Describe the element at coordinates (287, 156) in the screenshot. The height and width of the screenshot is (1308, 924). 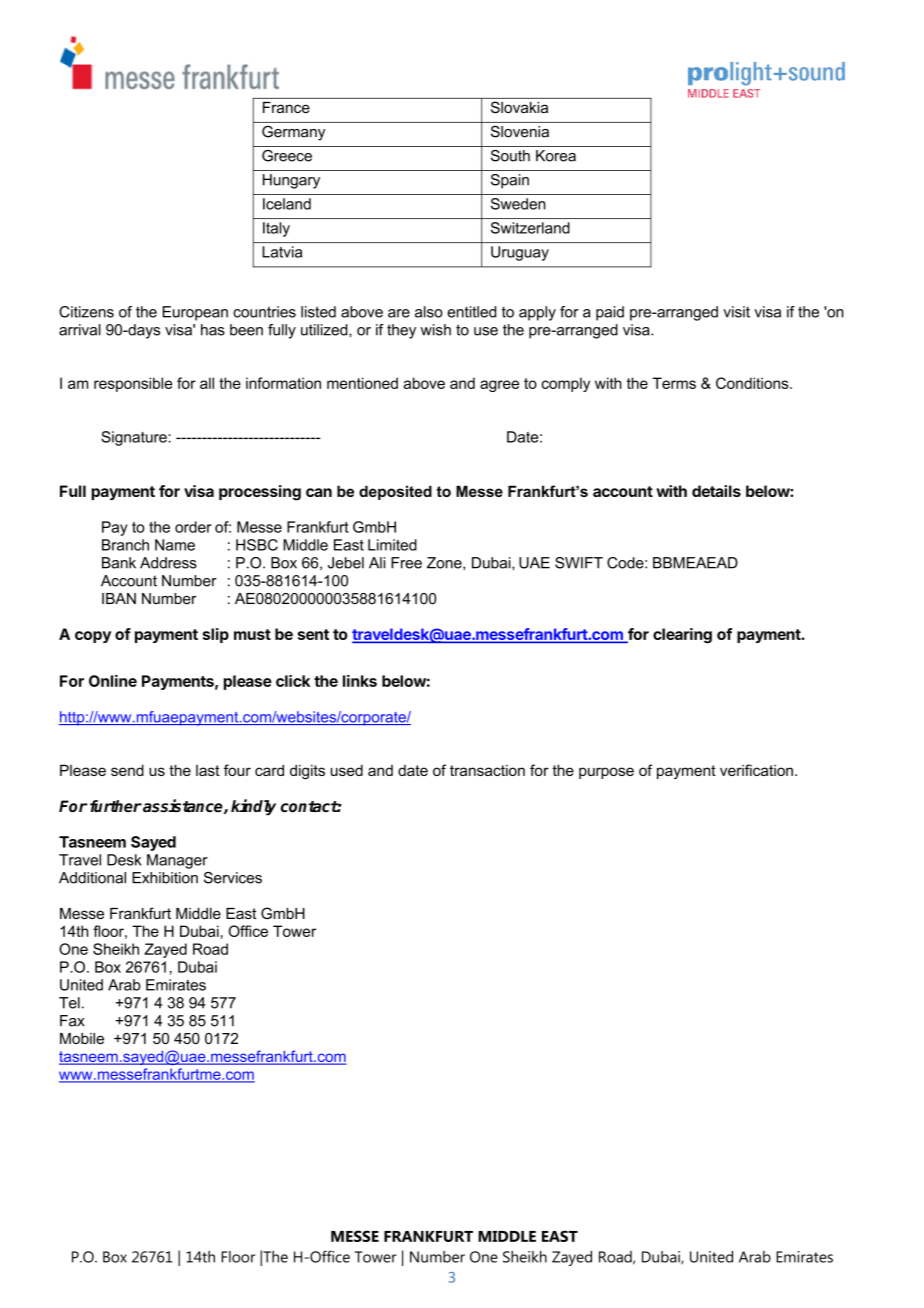
I see `Greece` at that location.
